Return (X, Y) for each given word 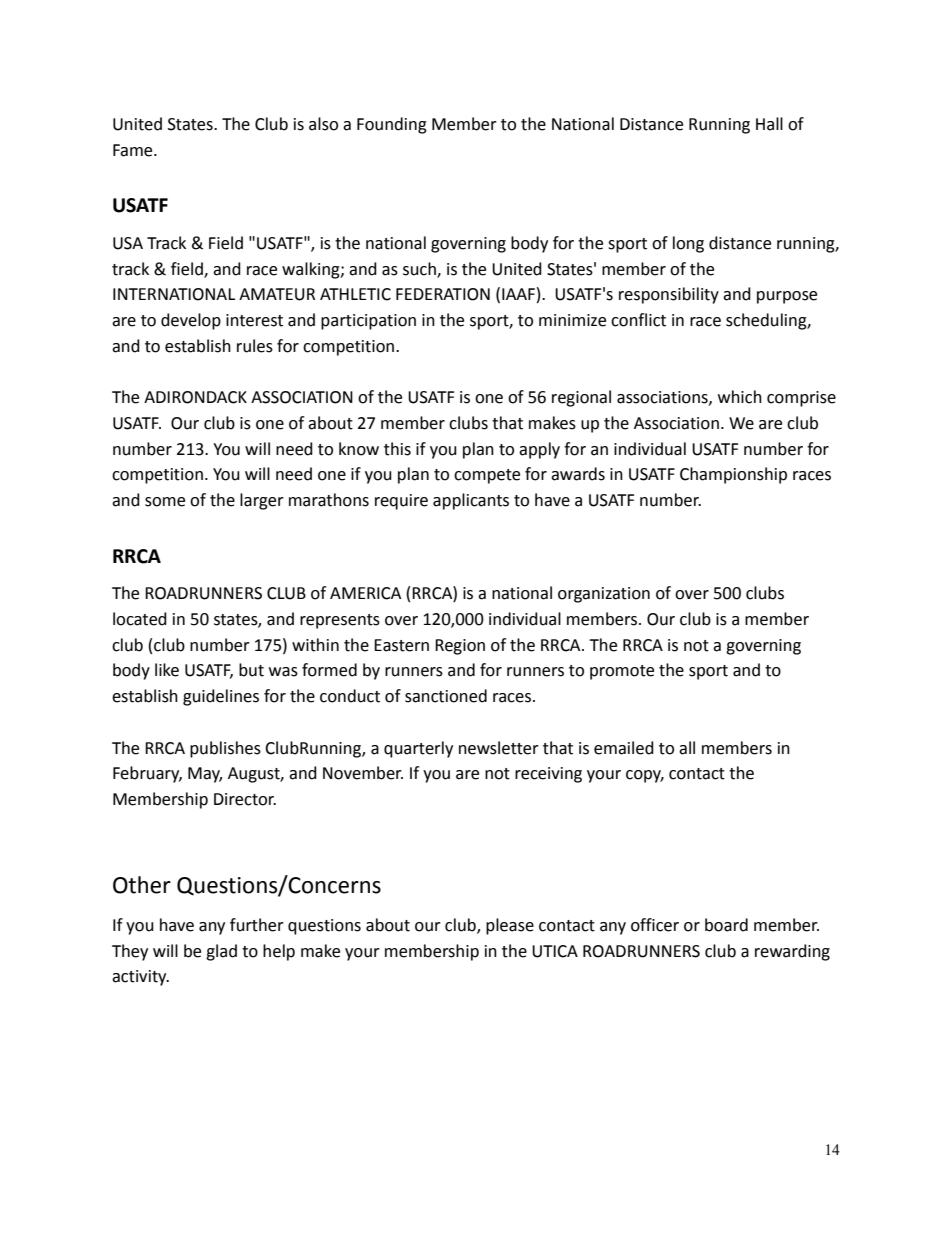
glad (221, 952)
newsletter (499, 748)
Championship (733, 475)
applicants (471, 501)
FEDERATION (443, 294)
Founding (392, 125)
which (740, 397)
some (165, 502)
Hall (769, 124)
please (510, 926)
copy (645, 776)
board (726, 925)
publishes (225, 749)
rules (255, 346)
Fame (134, 150)
